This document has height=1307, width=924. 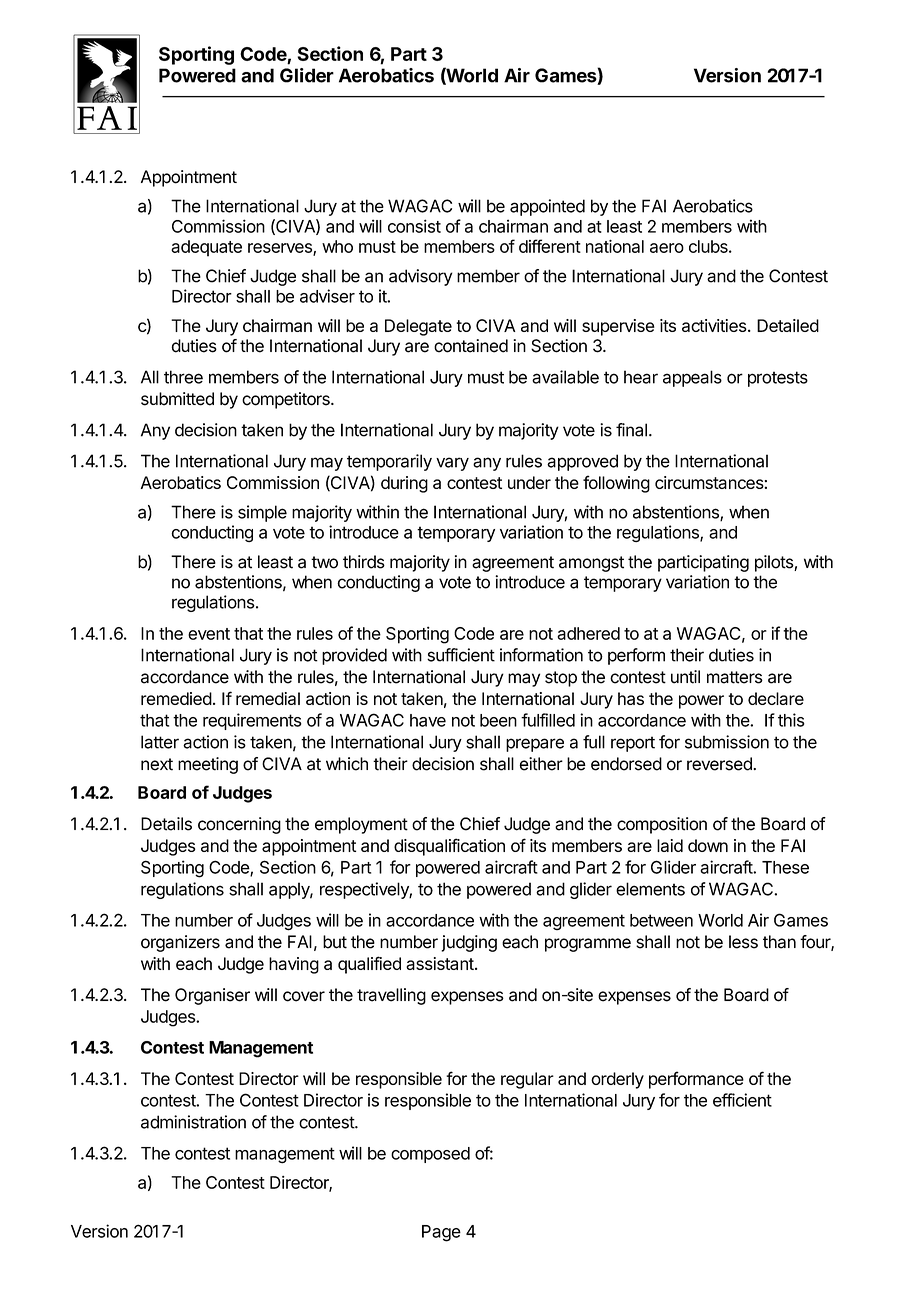 I want to click on adequate, so click(x=206, y=248).
